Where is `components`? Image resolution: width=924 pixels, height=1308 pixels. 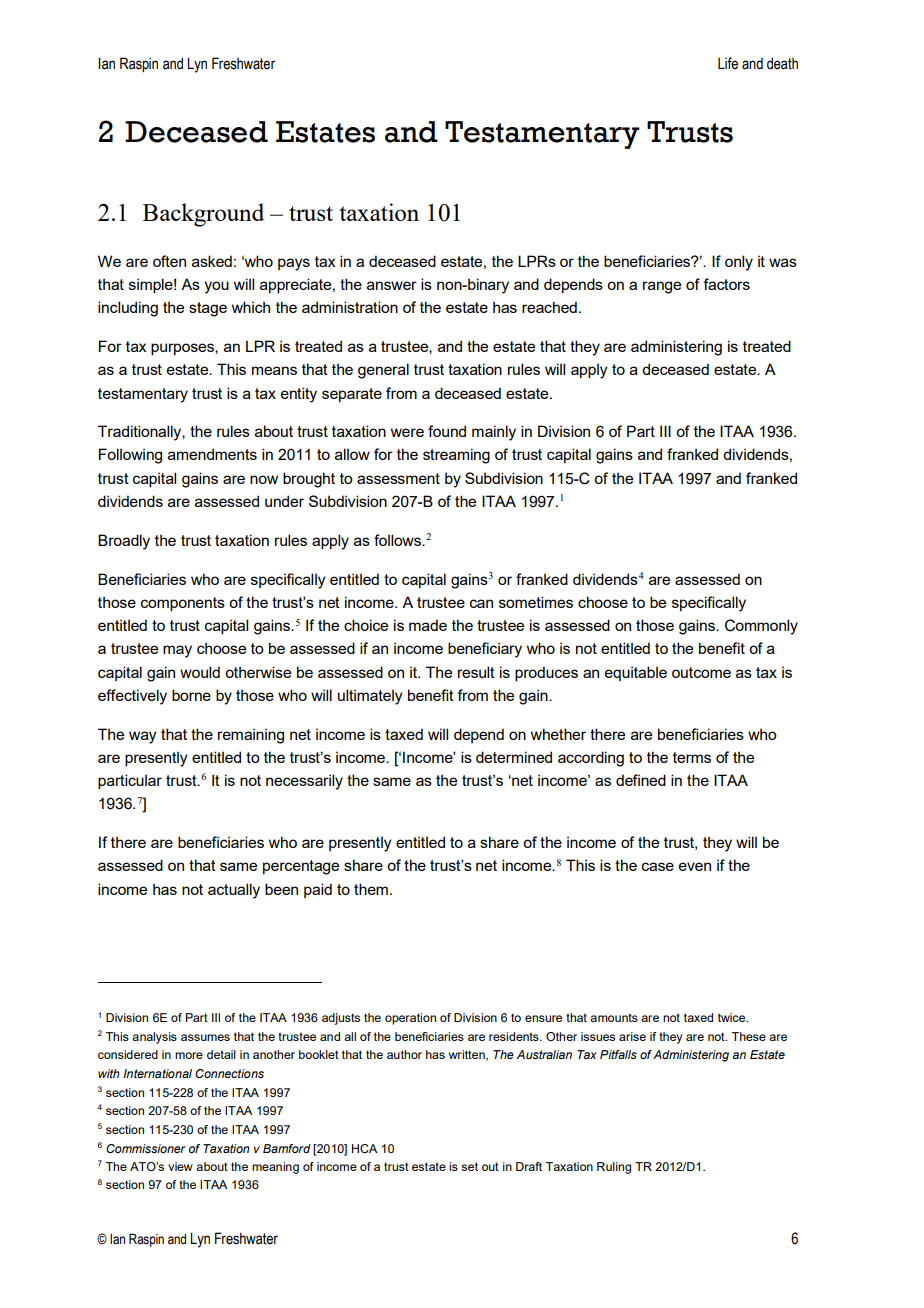
components is located at coordinates (183, 604).
